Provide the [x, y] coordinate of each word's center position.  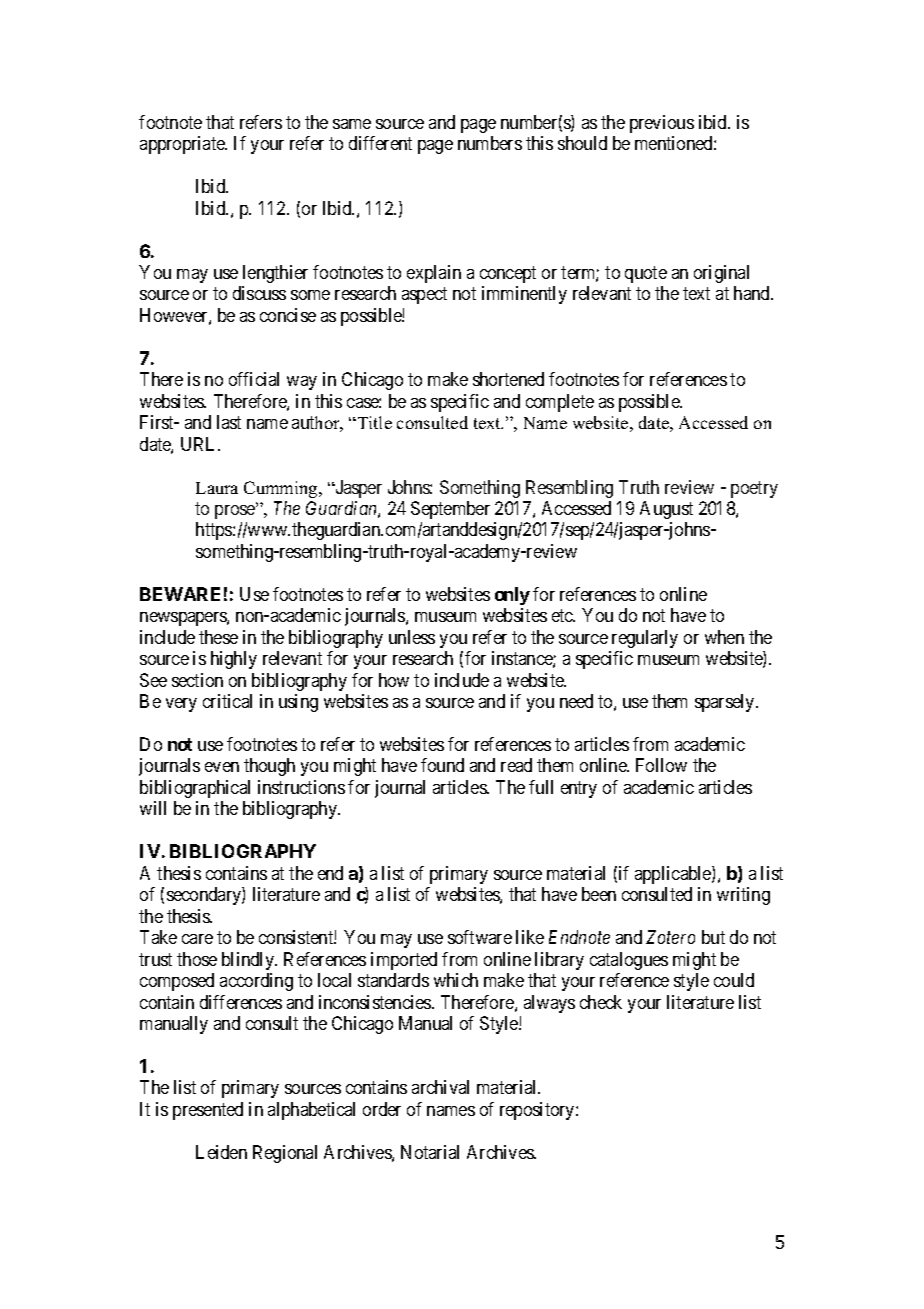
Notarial [430, 1152]
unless [412, 637]
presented [208, 1111]
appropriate [183, 145]
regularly [645, 639]
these [218, 637]
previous [662, 124]
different [380, 143]
